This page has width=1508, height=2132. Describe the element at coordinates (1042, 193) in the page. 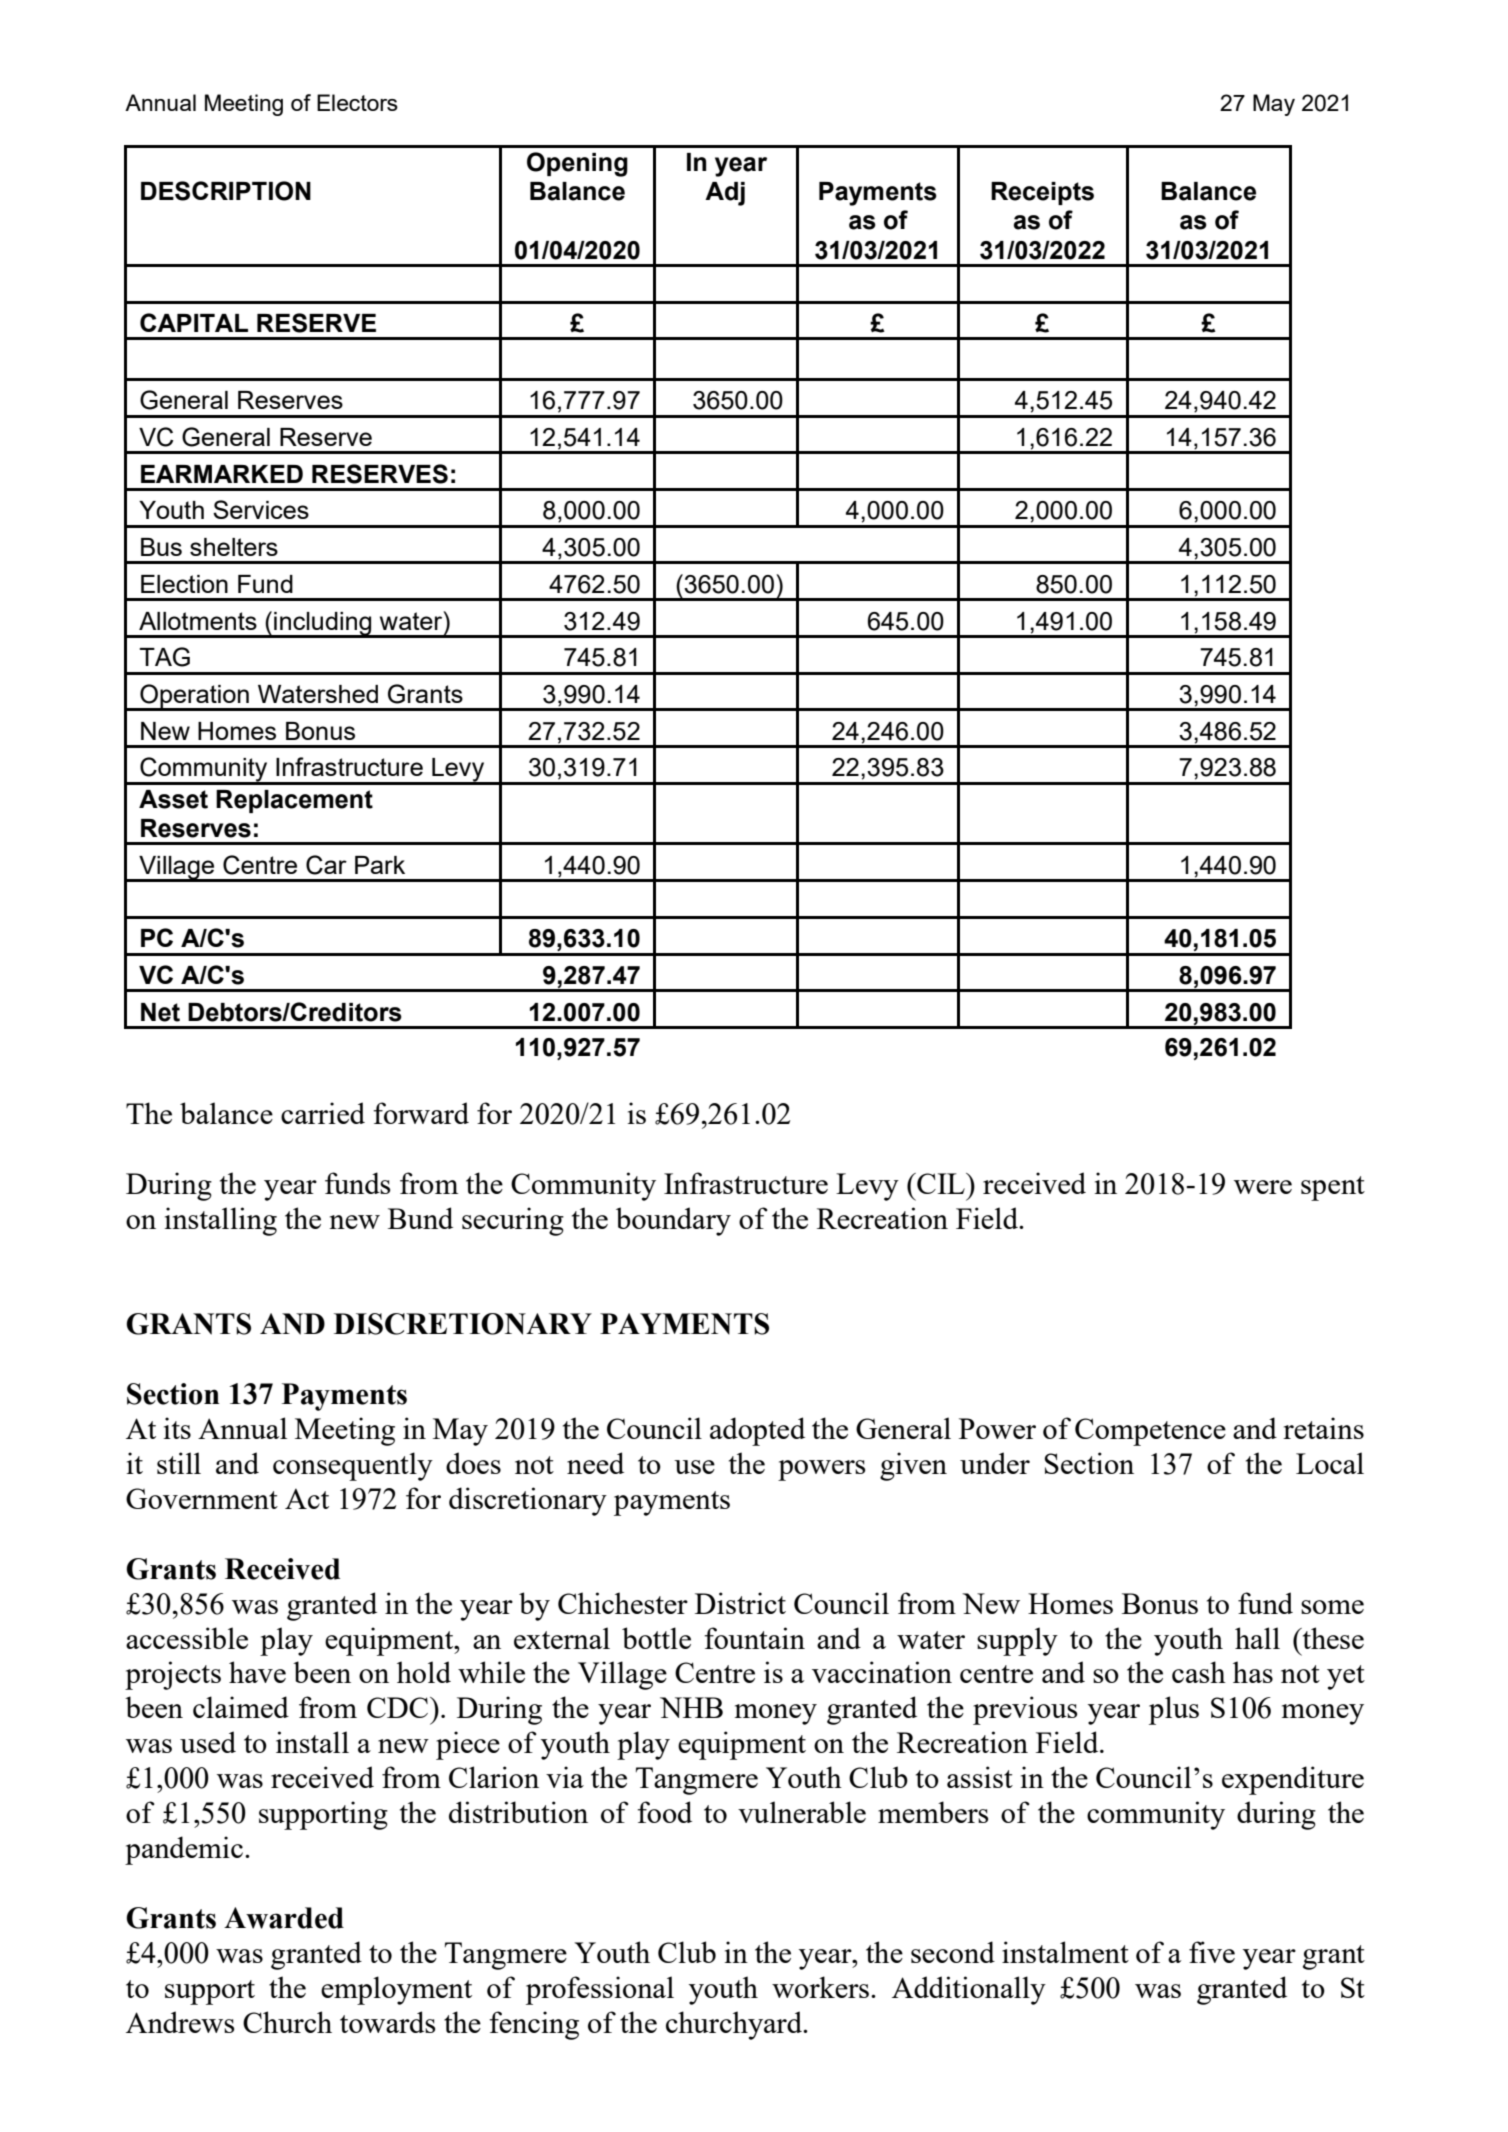

I see `Receipts` at that location.
